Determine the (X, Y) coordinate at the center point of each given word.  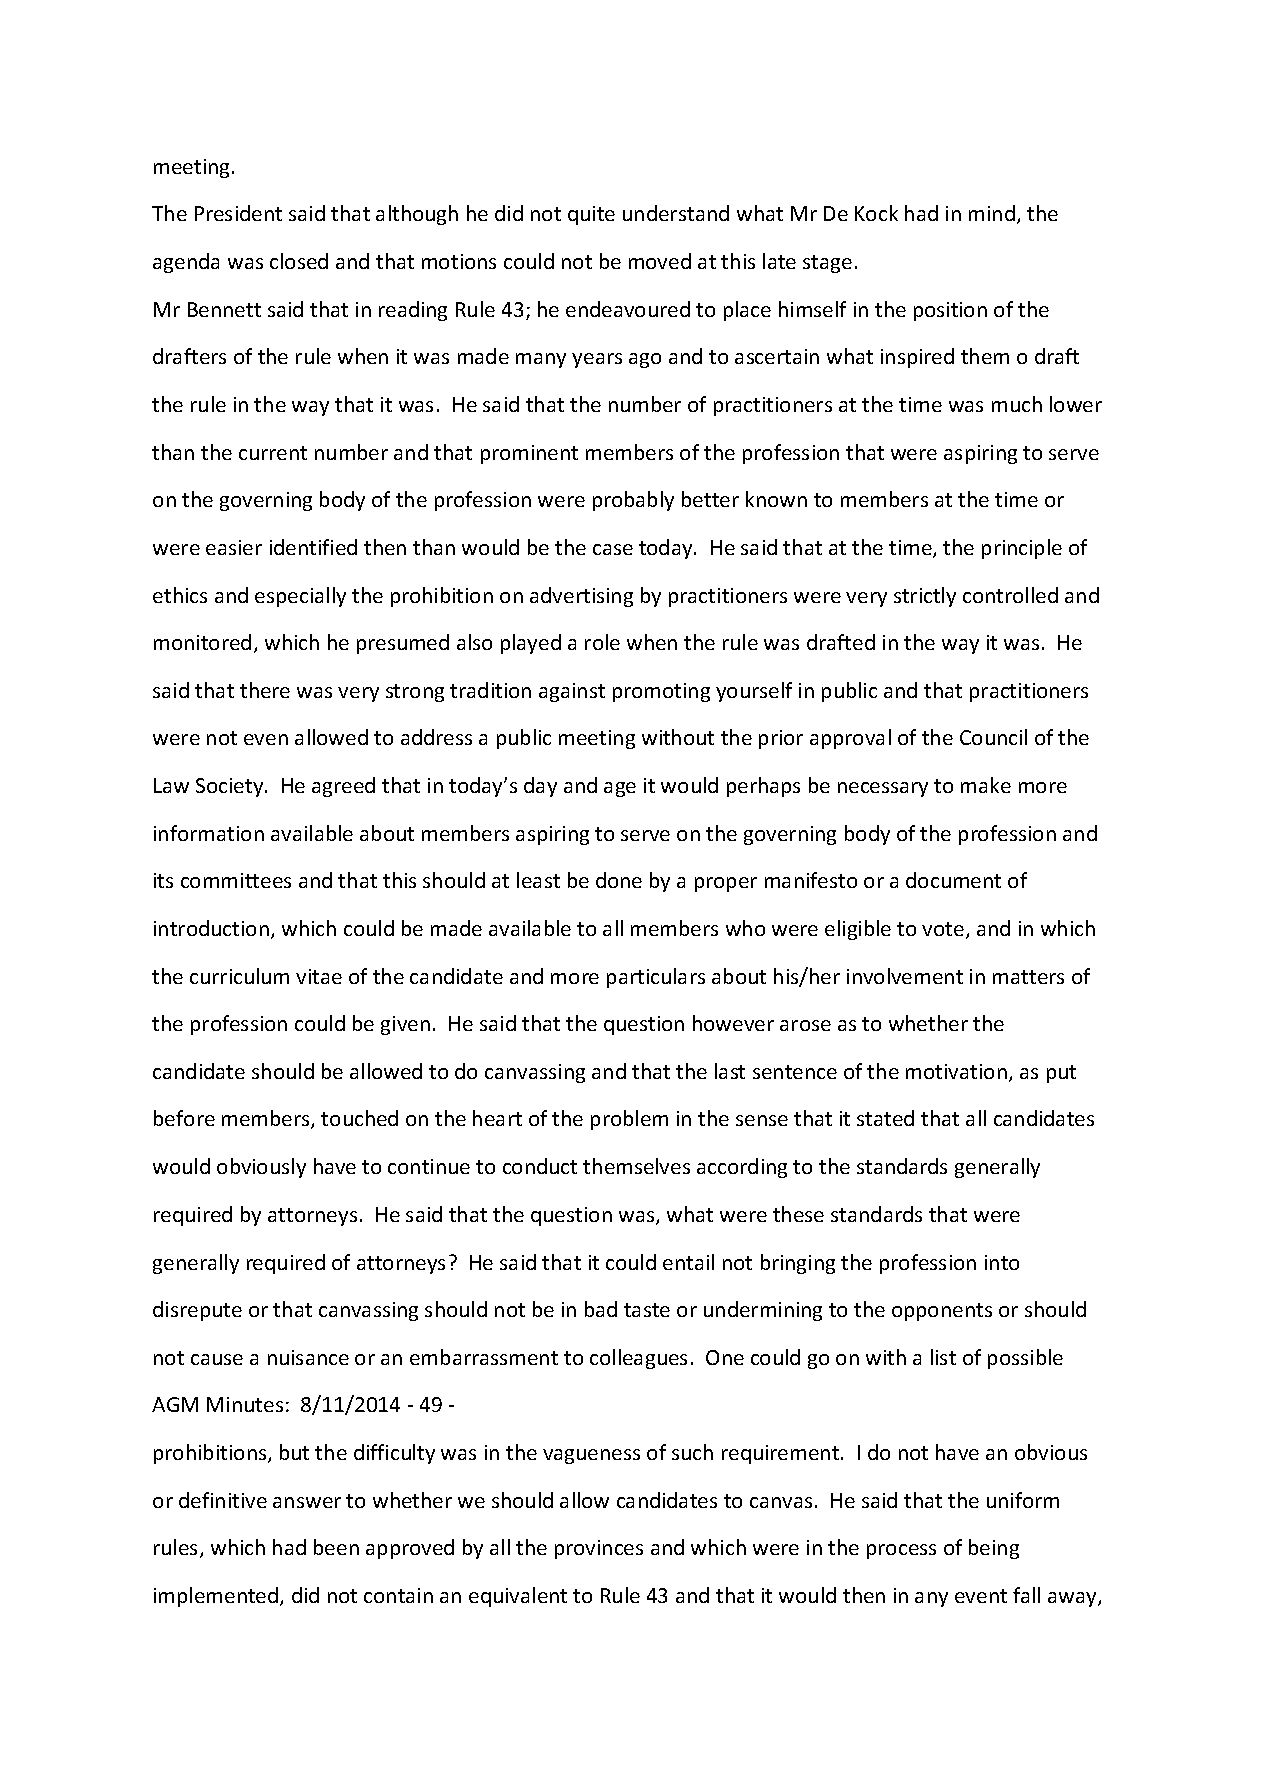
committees (236, 880)
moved (660, 261)
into (1002, 1262)
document (953, 880)
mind (992, 213)
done (619, 880)
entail (688, 1262)
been (336, 1547)
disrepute (197, 1311)
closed (299, 261)
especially (300, 597)
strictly (925, 597)
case (613, 549)
